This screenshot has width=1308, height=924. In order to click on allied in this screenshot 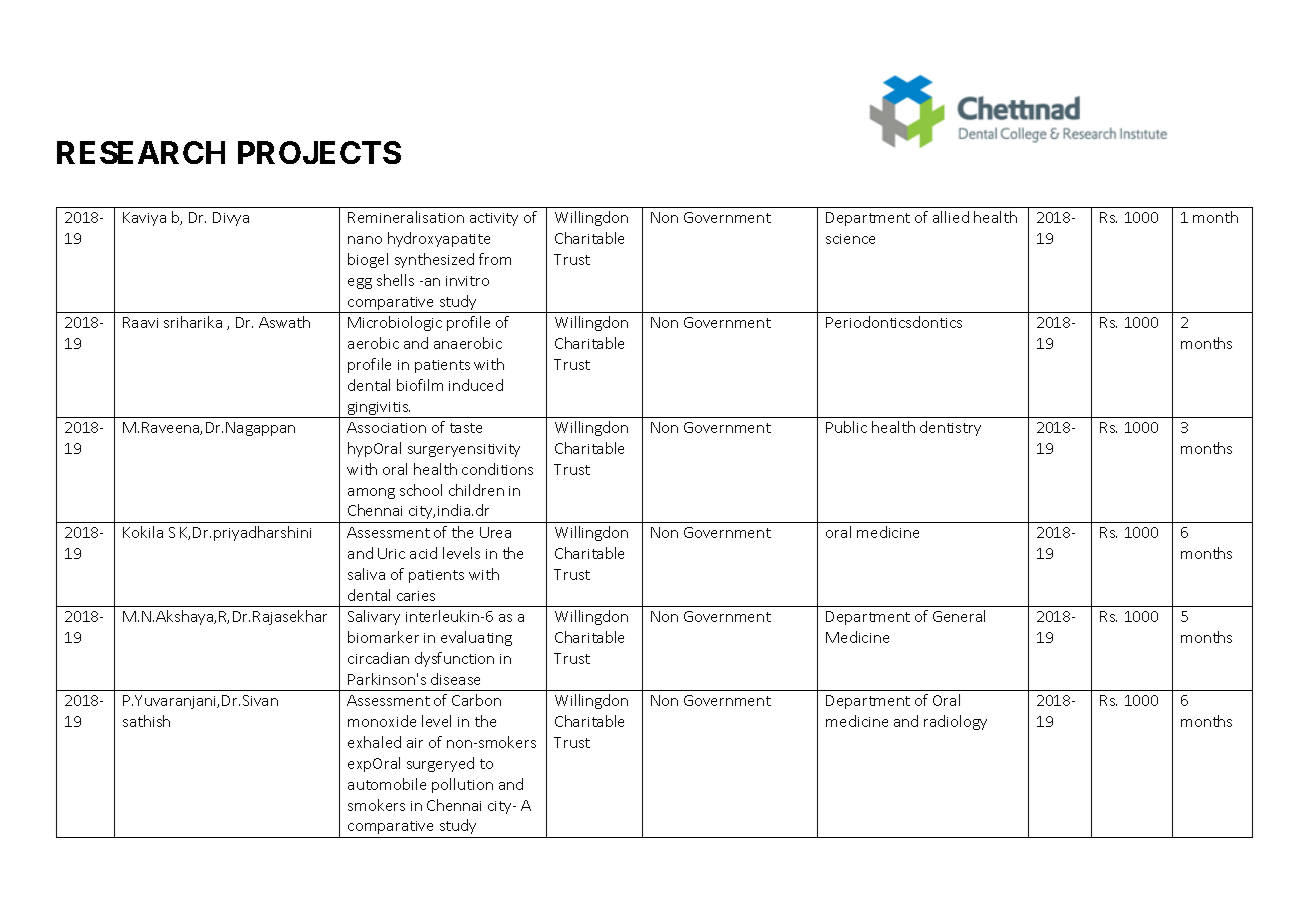, I will do `click(951, 217)`.
